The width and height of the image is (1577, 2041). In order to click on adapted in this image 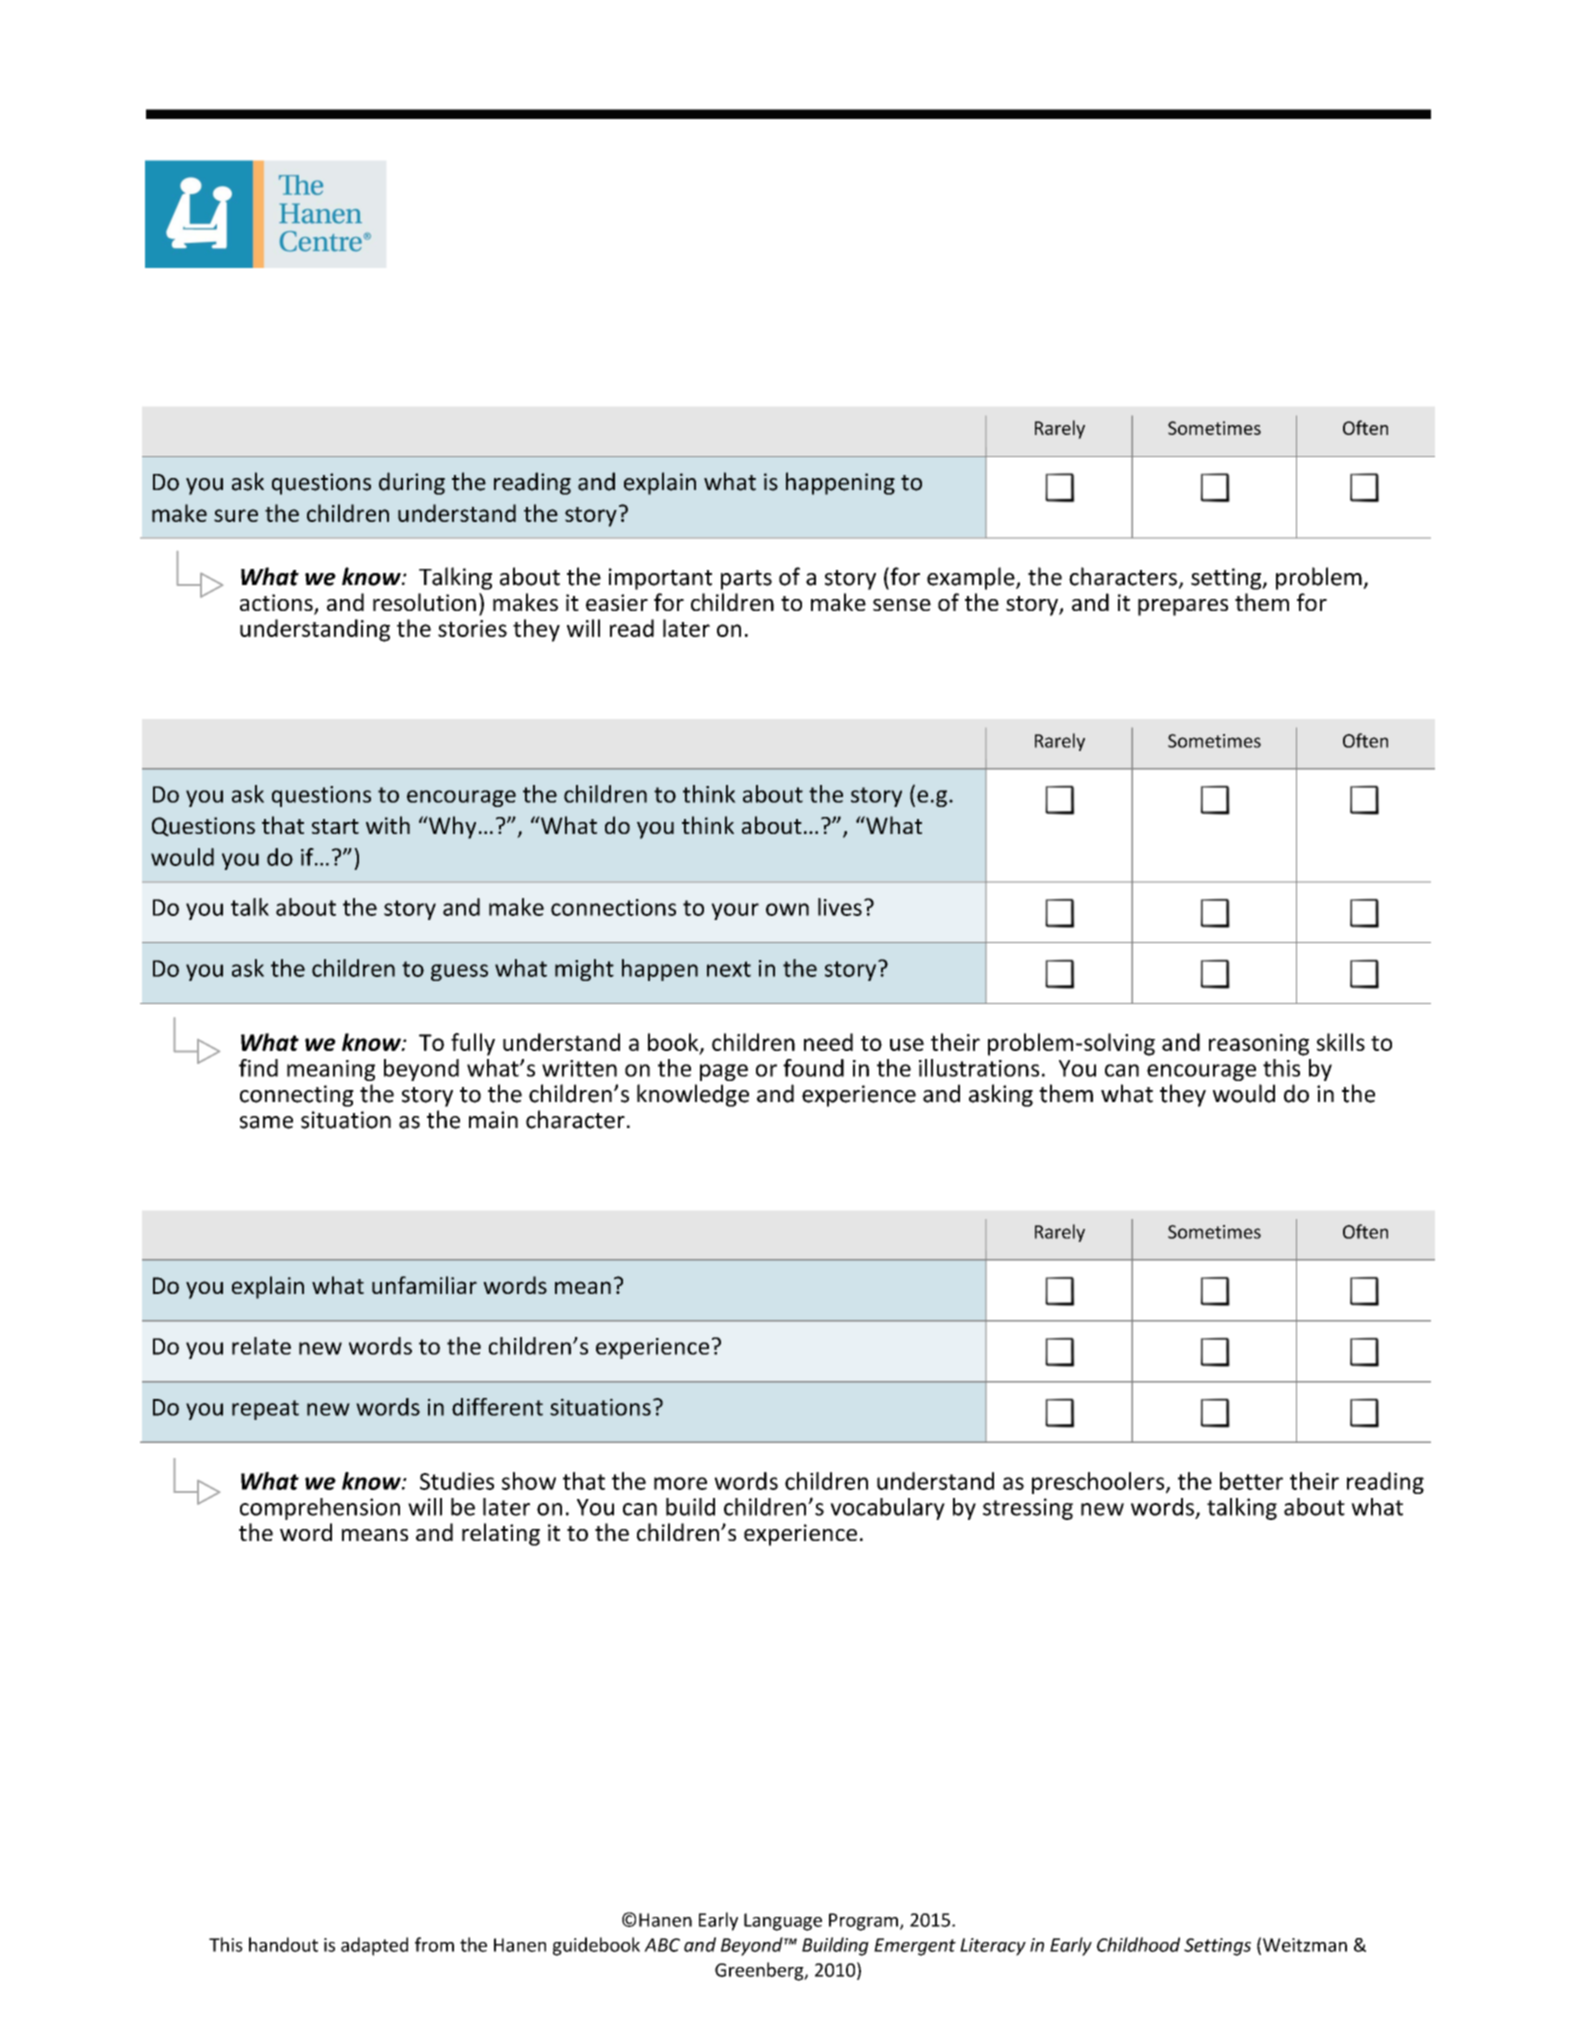, I will do `click(374, 1946)`.
